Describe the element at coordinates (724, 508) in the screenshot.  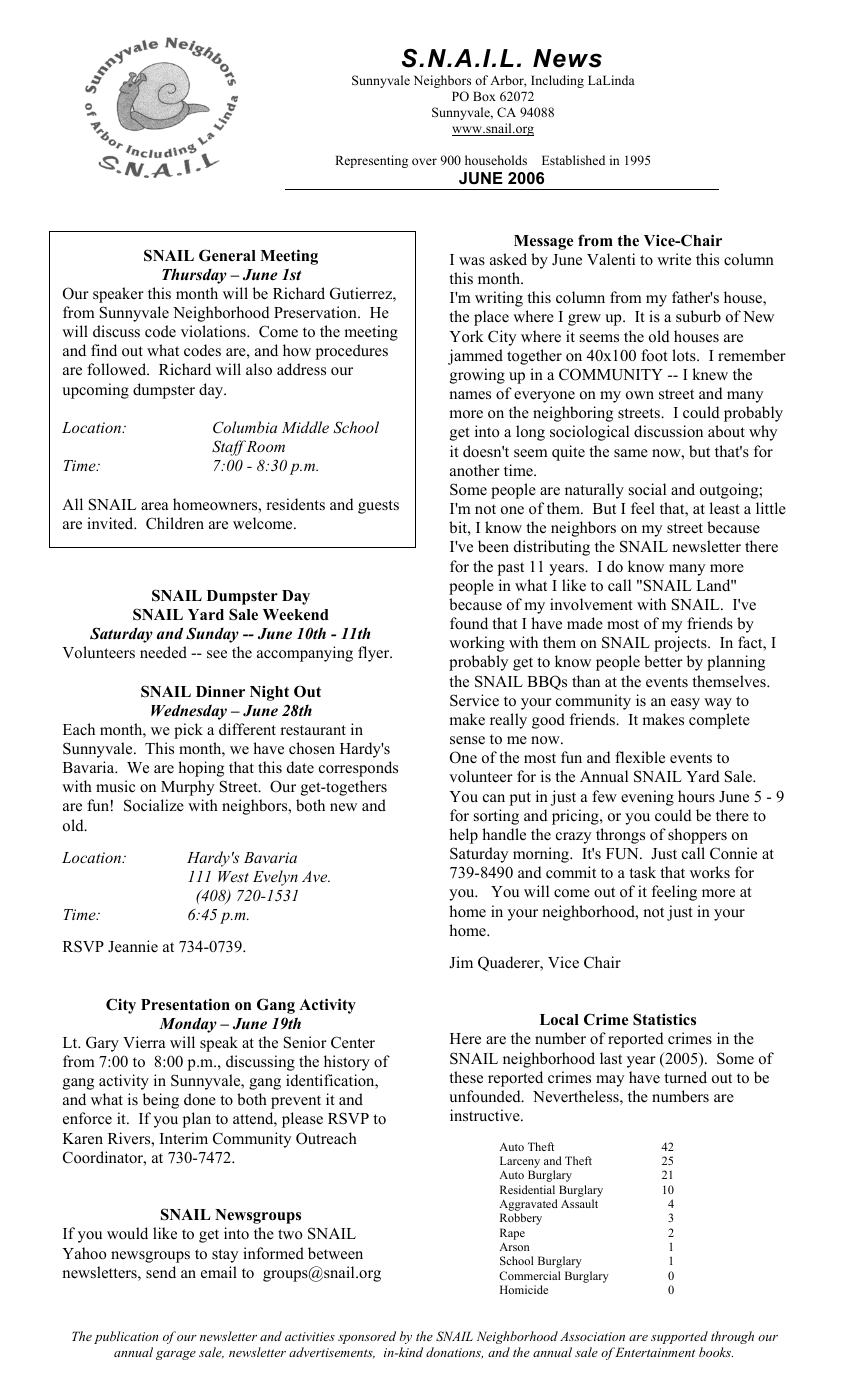
I see `least` at that location.
